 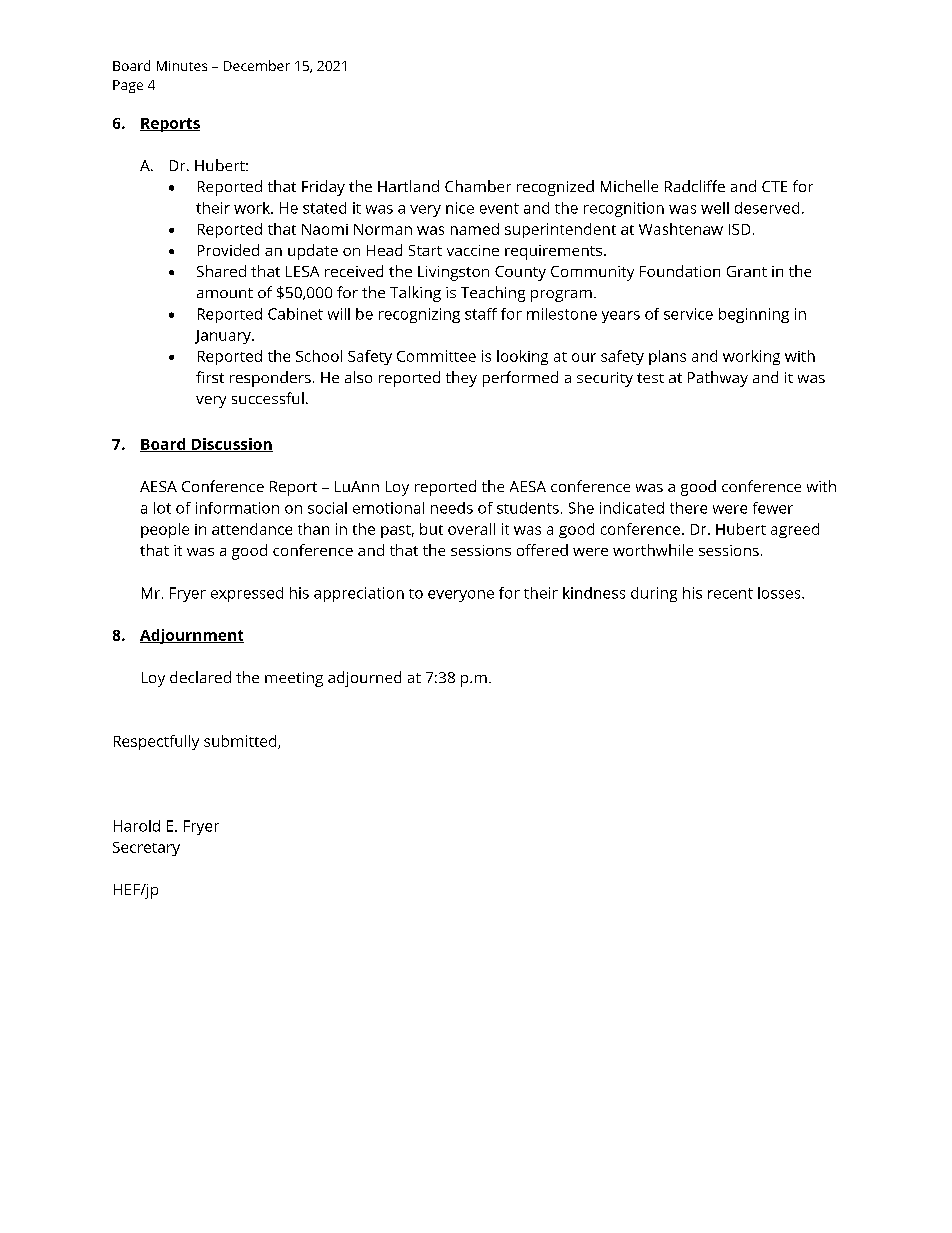 What do you see at coordinates (688, 314) in the screenshot?
I see `service` at bounding box center [688, 314].
